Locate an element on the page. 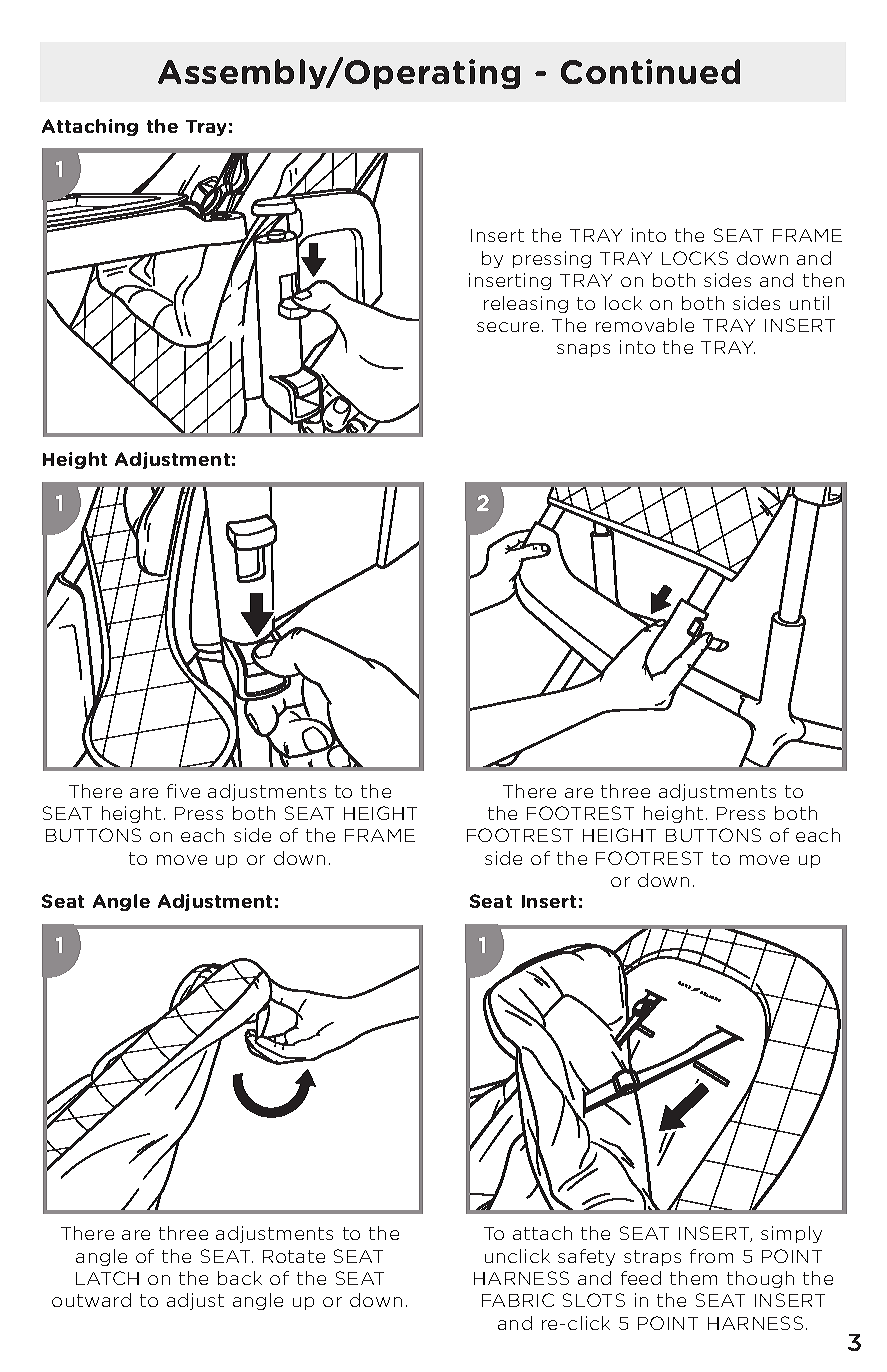 The width and height of the document is (887, 1372). releasing is located at coordinates (526, 304).
